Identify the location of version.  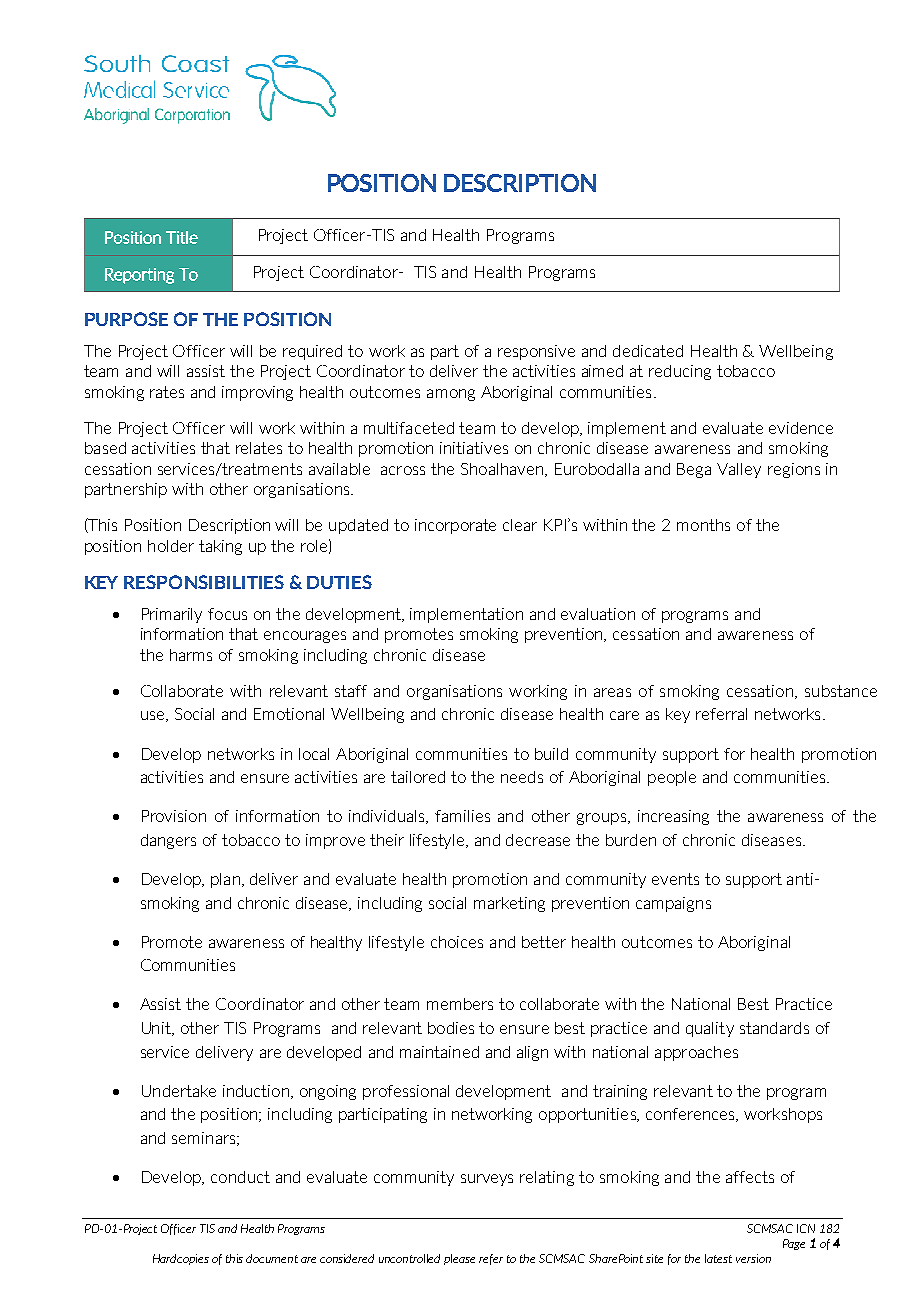
(753, 1258).
